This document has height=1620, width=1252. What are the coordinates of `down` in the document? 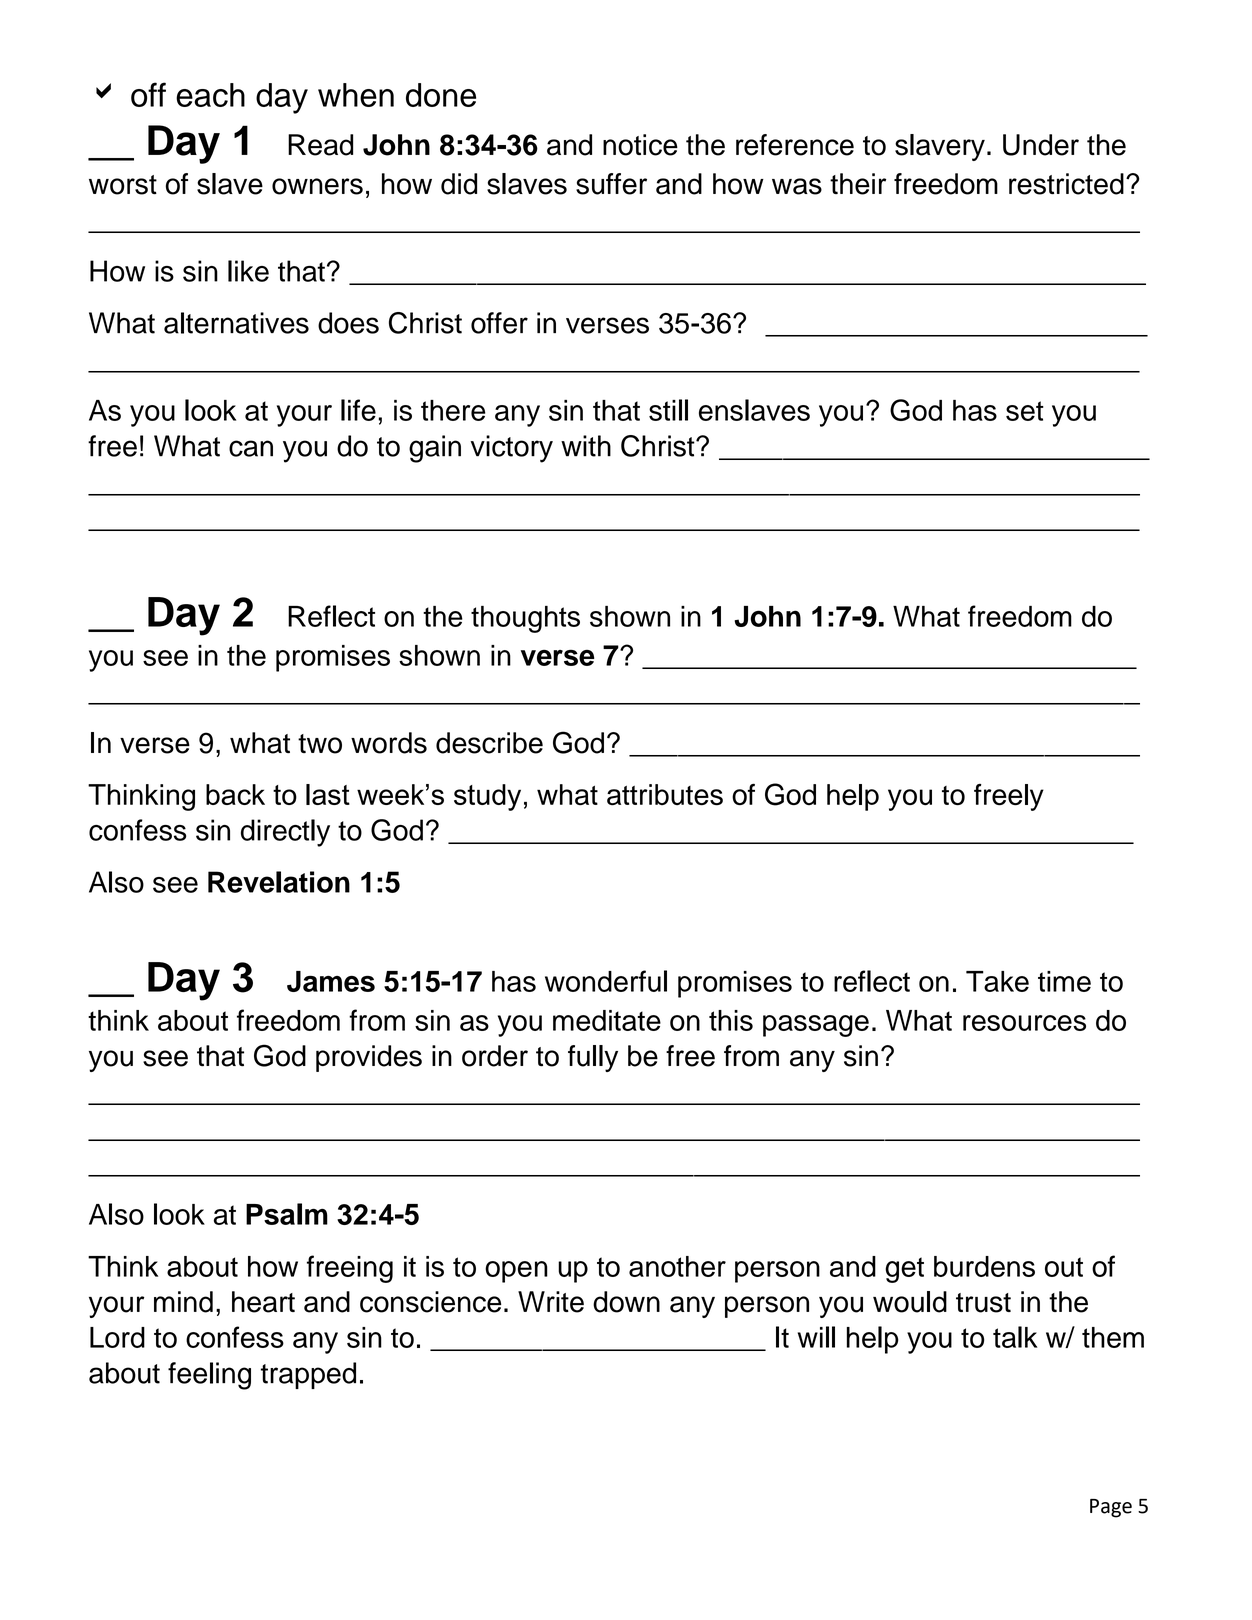 It's located at (626, 1302).
